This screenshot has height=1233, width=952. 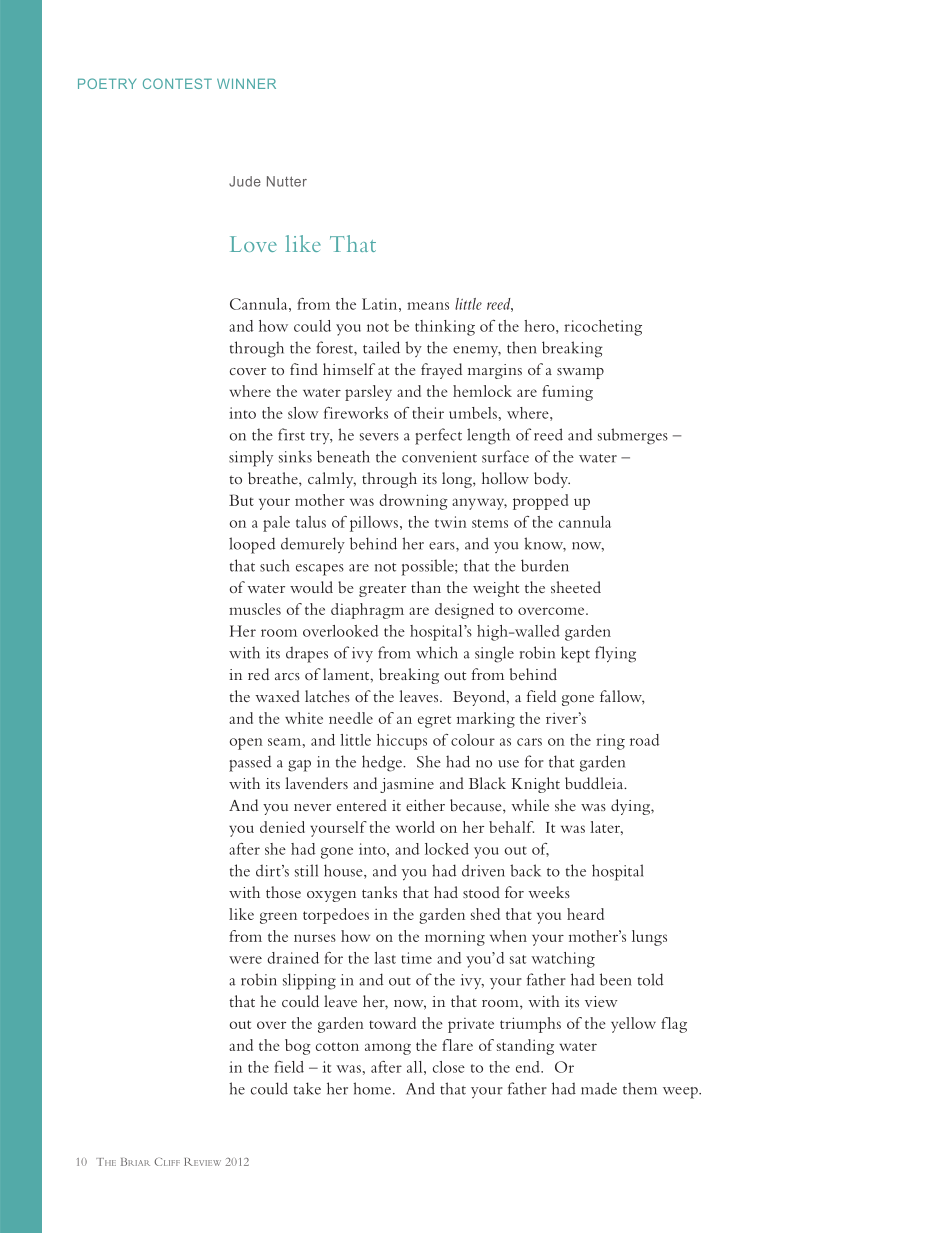 What do you see at coordinates (255, 609) in the screenshot?
I see `muscles` at bounding box center [255, 609].
